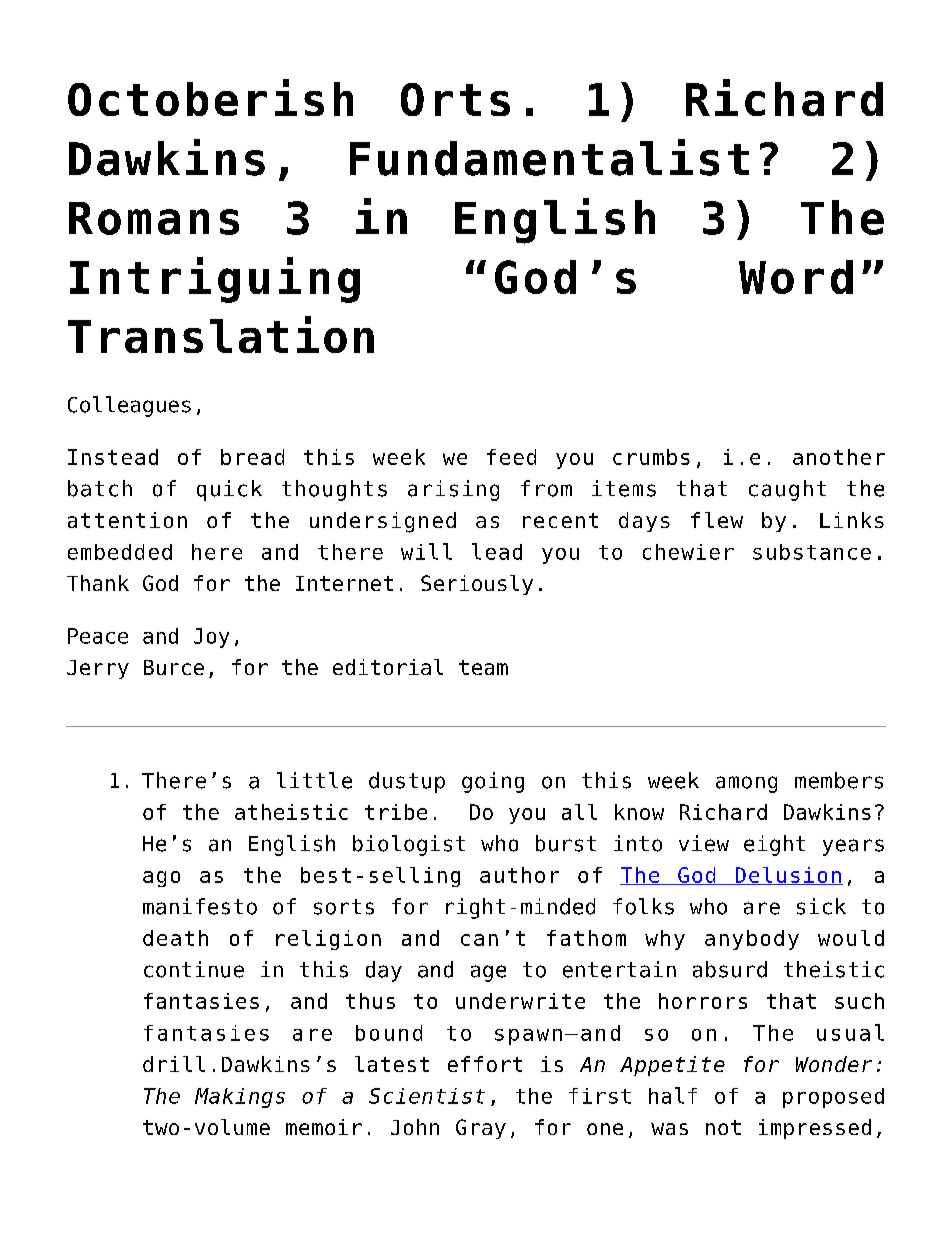  Describe the element at coordinates (796, 277) in the screenshot. I see `Word` at that location.
